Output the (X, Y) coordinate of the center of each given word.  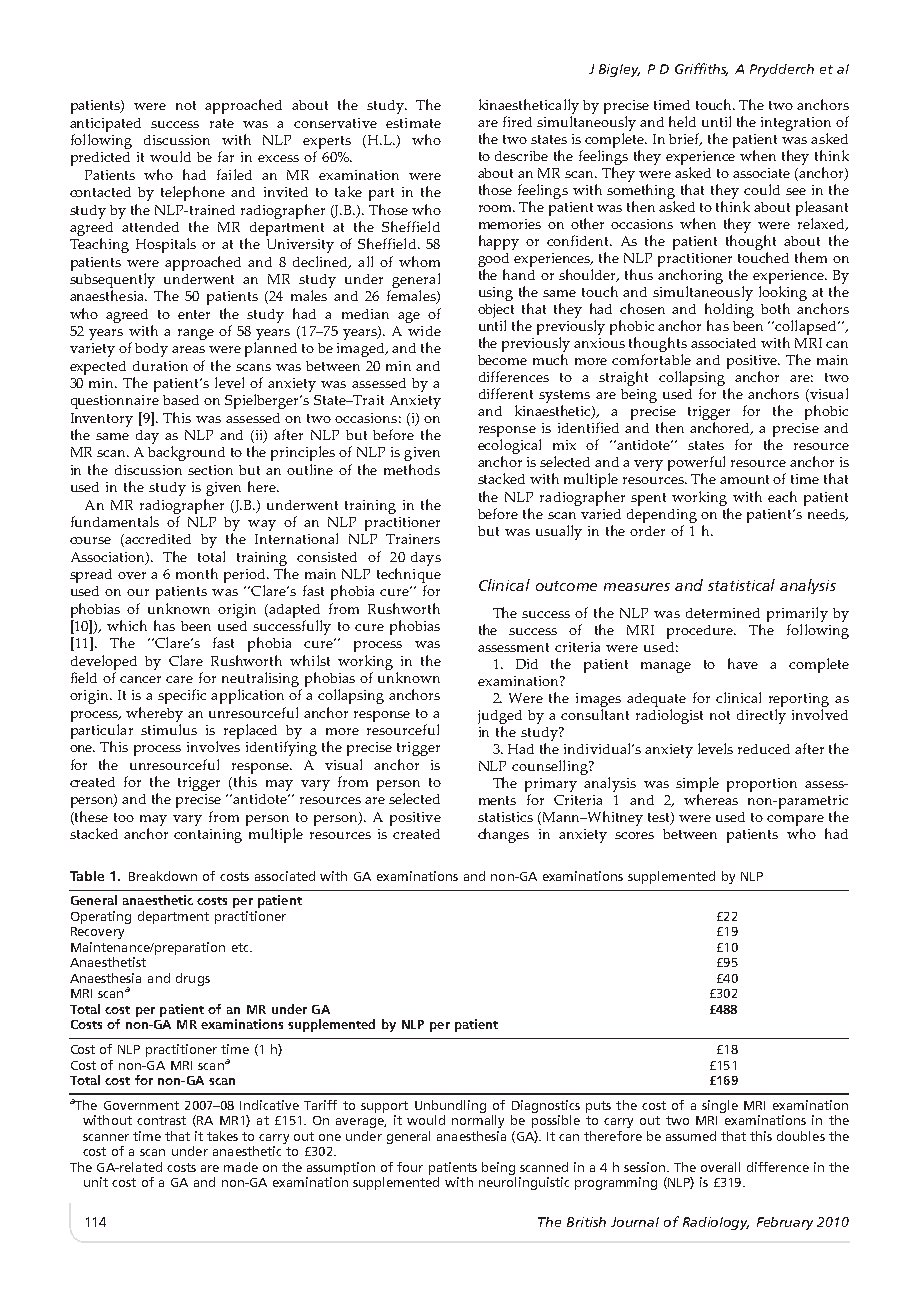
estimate (413, 123)
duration (160, 366)
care (179, 679)
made (241, 1167)
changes (503, 835)
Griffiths (701, 69)
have (743, 663)
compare (797, 822)
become (502, 360)
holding (729, 312)
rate (222, 123)
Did (527, 664)
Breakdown (163, 876)
